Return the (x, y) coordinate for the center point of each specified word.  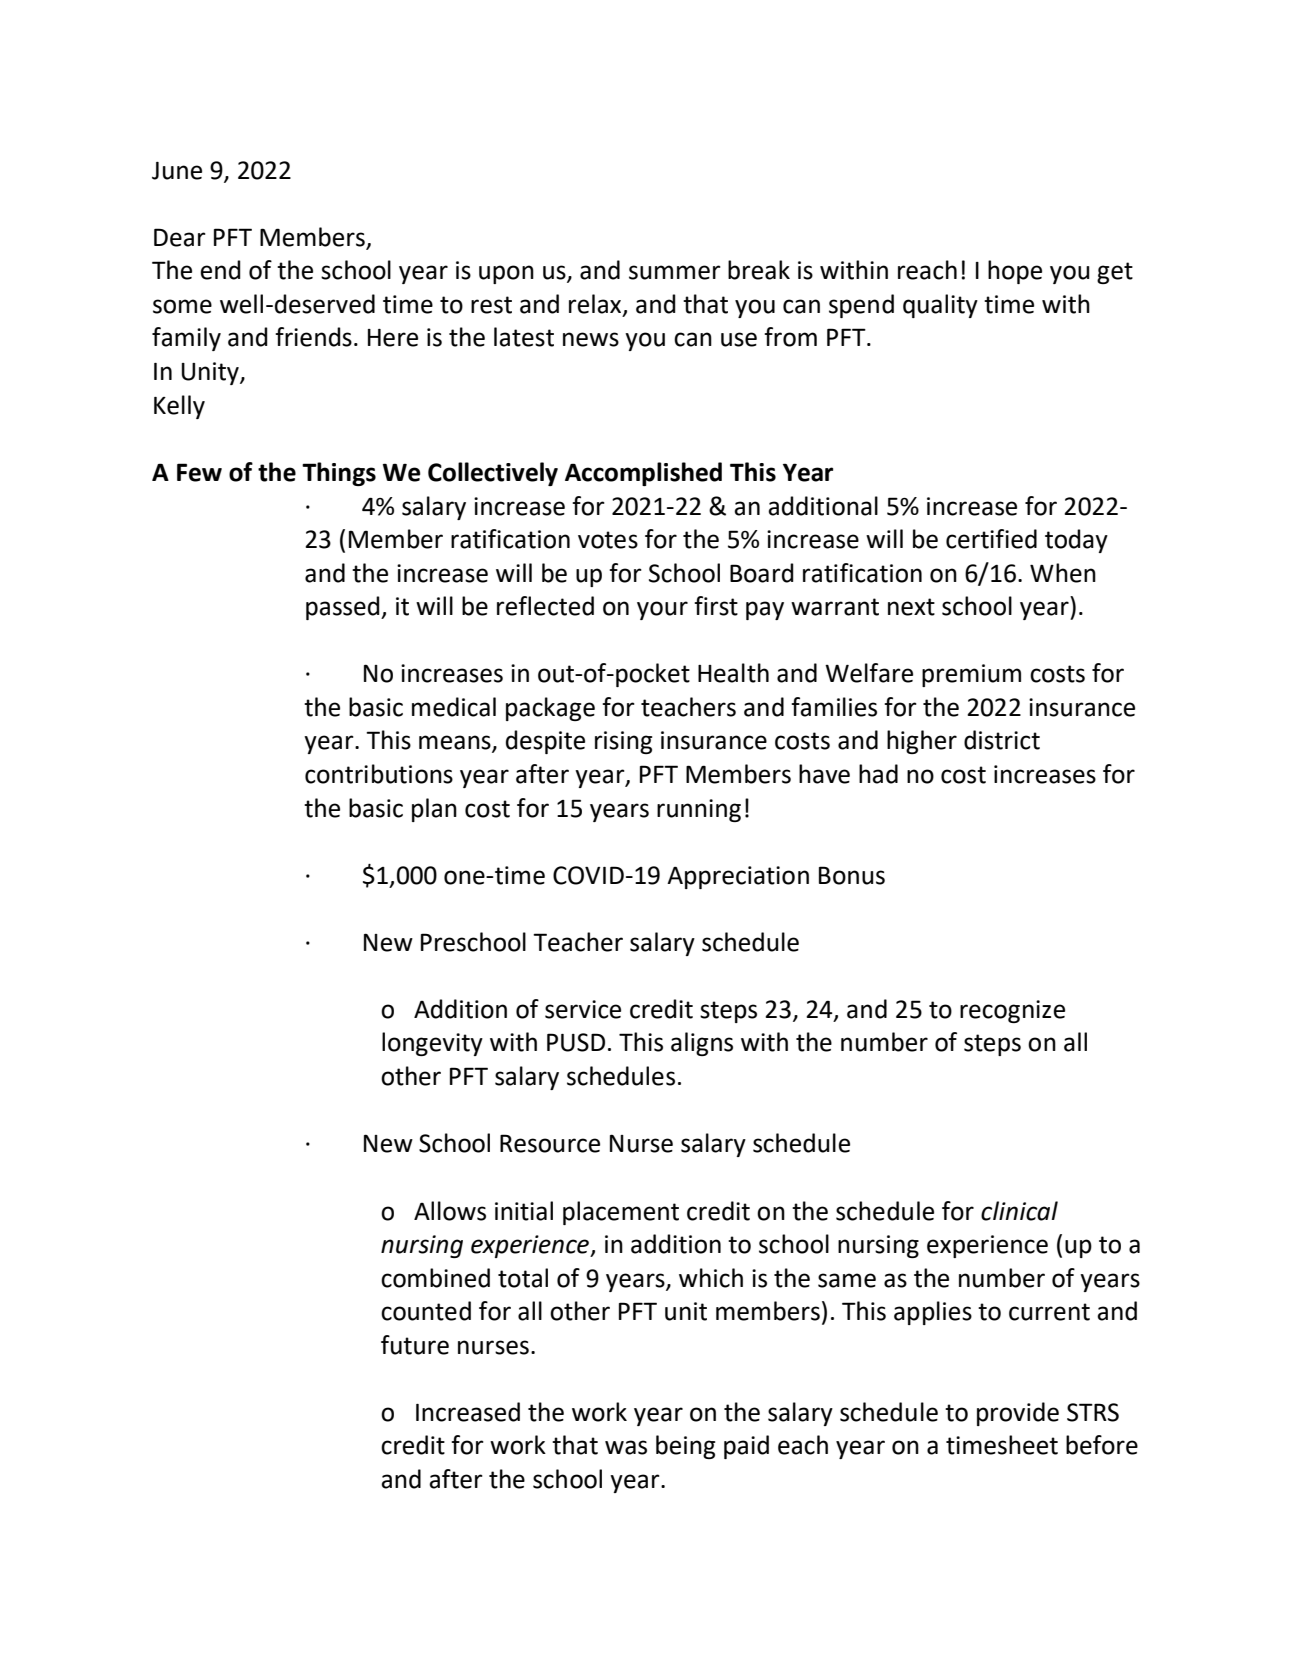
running (699, 810)
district (1002, 740)
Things (339, 474)
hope (1015, 272)
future (415, 1345)
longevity (432, 1044)
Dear (180, 237)
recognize (1012, 1011)
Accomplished (643, 474)
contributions (379, 774)
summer (675, 272)
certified (991, 539)
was (626, 1447)
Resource (550, 1143)
